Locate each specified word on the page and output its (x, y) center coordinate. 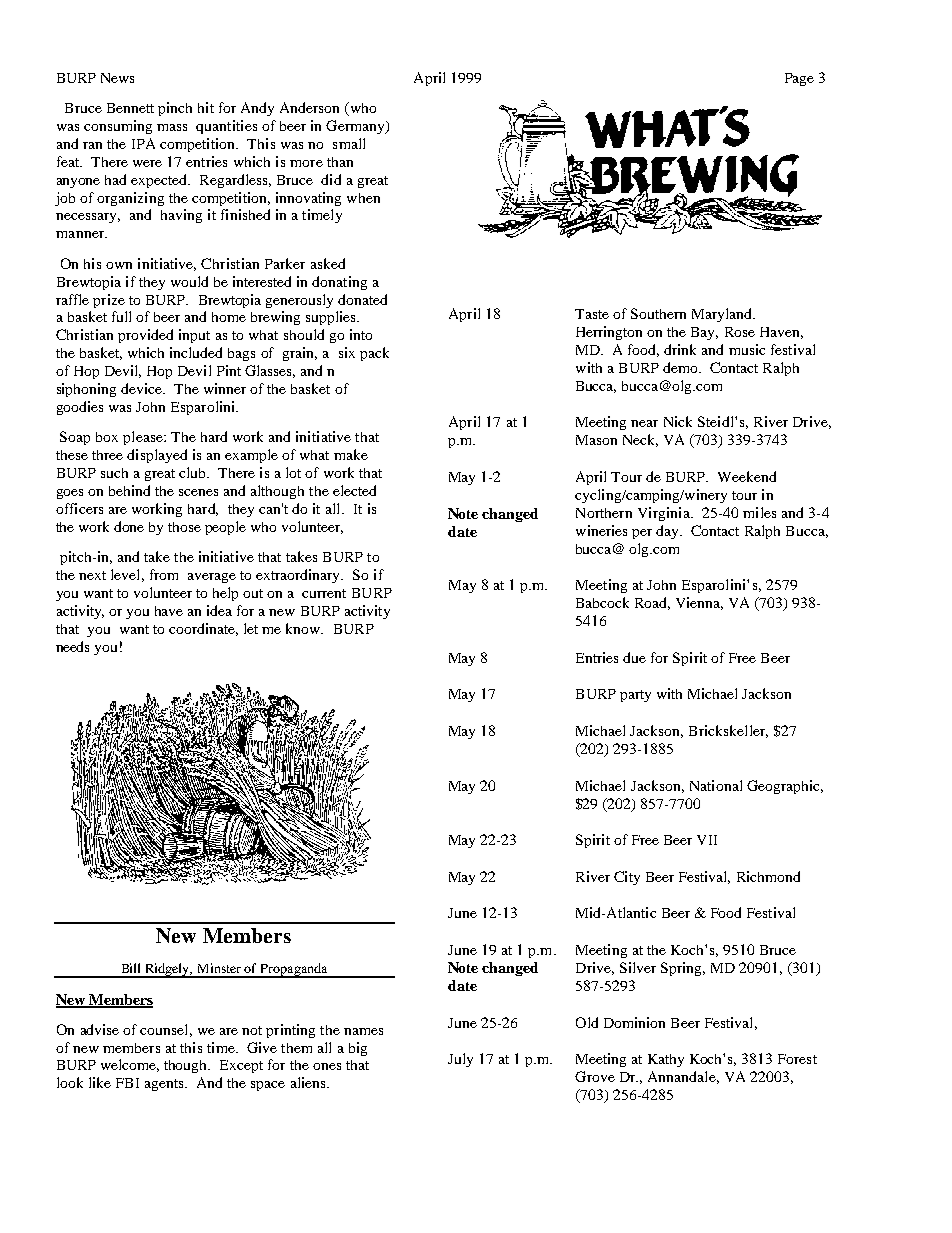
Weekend (747, 476)
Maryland (723, 315)
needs (72, 646)
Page (799, 79)
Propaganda (294, 970)
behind (129, 490)
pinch (175, 109)
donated (362, 299)
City (627, 878)
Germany (356, 127)
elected (354, 490)
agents (165, 1085)
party (635, 696)
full (121, 316)
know (304, 628)
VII (707, 840)
